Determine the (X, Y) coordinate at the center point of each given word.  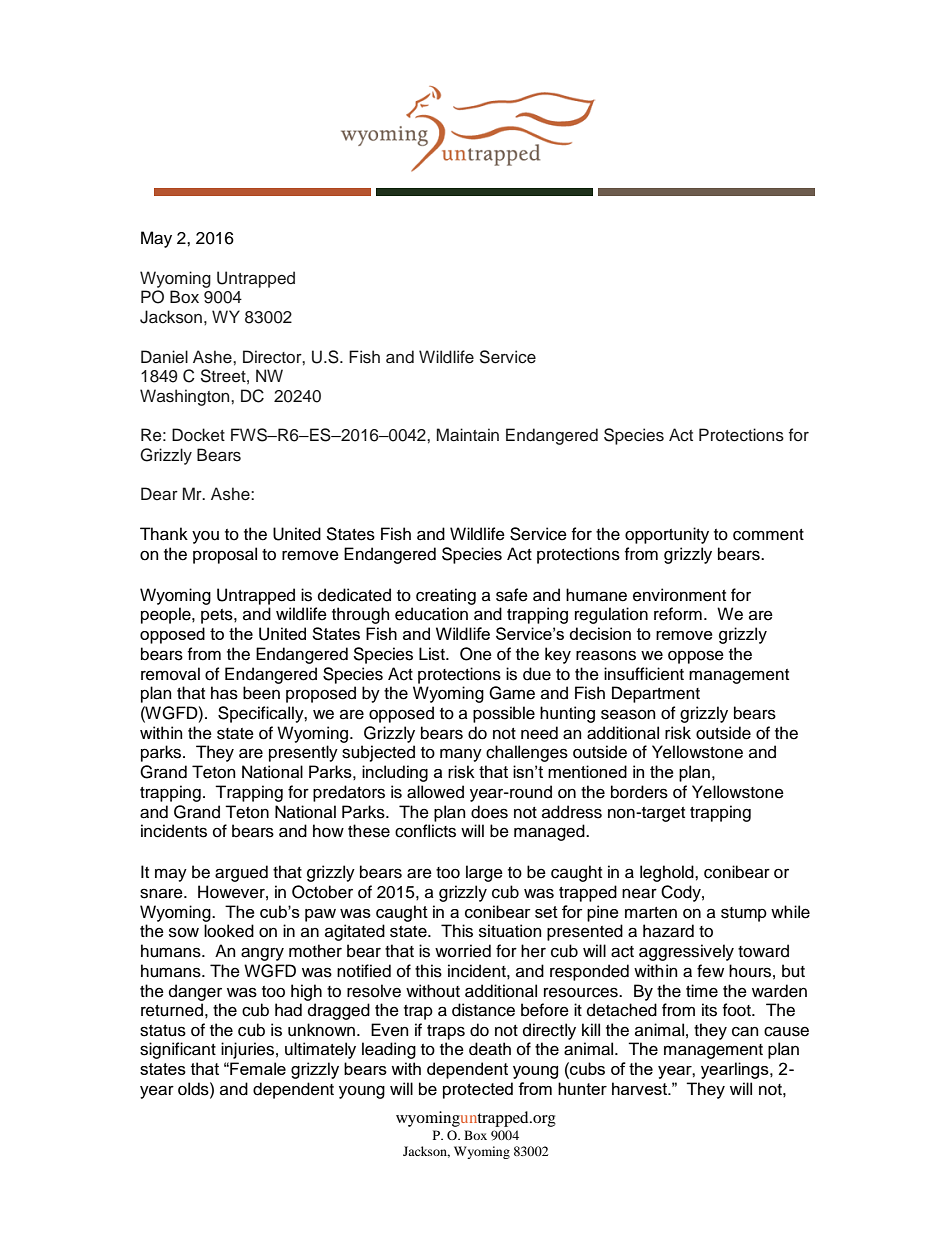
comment (768, 535)
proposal (225, 555)
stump (744, 914)
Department (656, 694)
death (490, 1049)
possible (504, 714)
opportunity (667, 535)
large (484, 873)
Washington (186, 397)
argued (241, 873)
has (224, 693)
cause (786, 1031)
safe (512, 595)
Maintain (468, 435)
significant (178, 1050)
